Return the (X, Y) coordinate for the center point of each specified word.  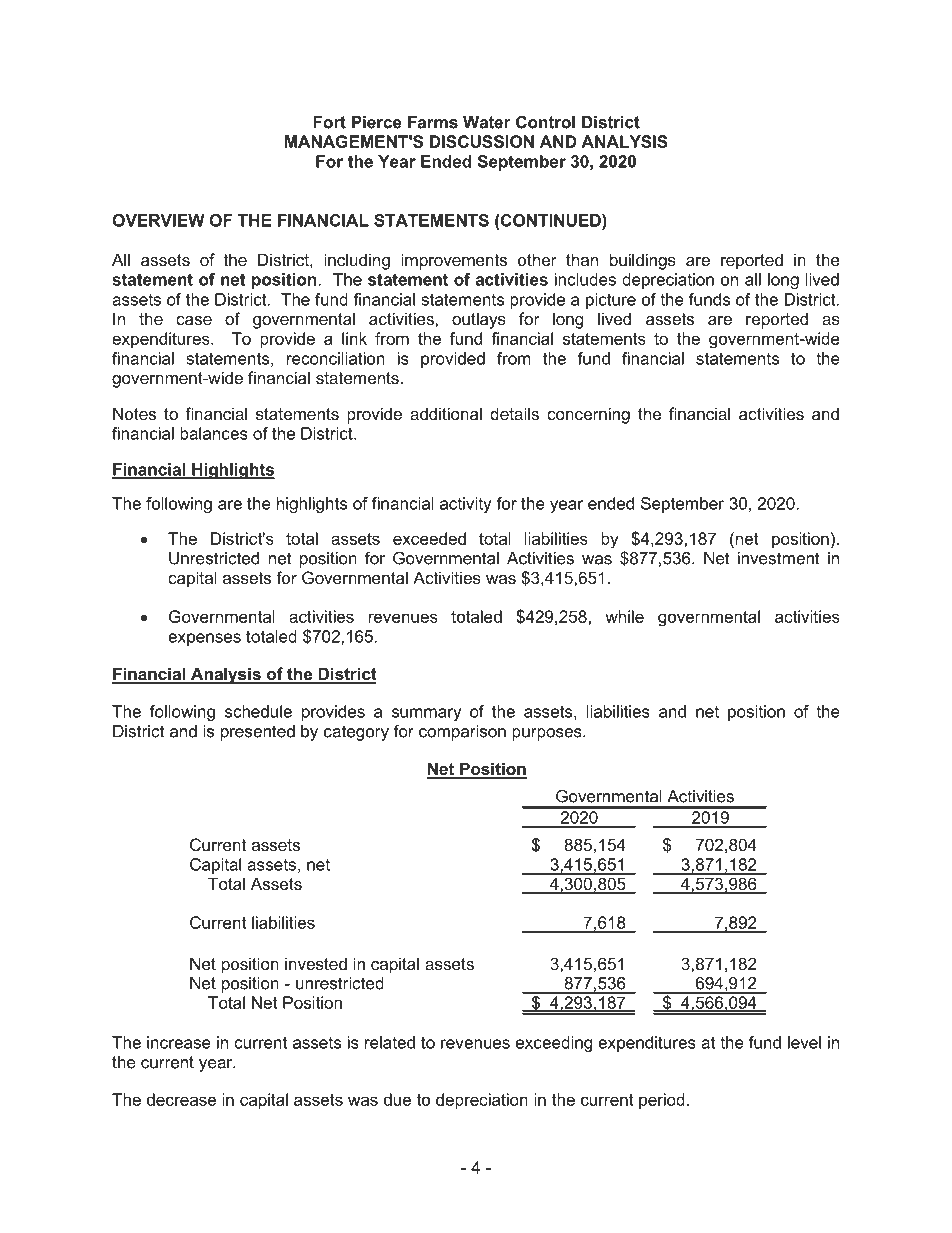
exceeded (429, 538)
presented (258, 733)
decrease (181, 1099)
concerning (588, 415)
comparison (462, 733)
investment (779, 558)
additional (446, 413)
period (662, 1101)
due (397, 1099)
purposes (548, 734)
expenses (204, 639)
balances (214, 433)
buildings (643, 261)
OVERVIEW (158, 220)
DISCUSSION (482, 141)
